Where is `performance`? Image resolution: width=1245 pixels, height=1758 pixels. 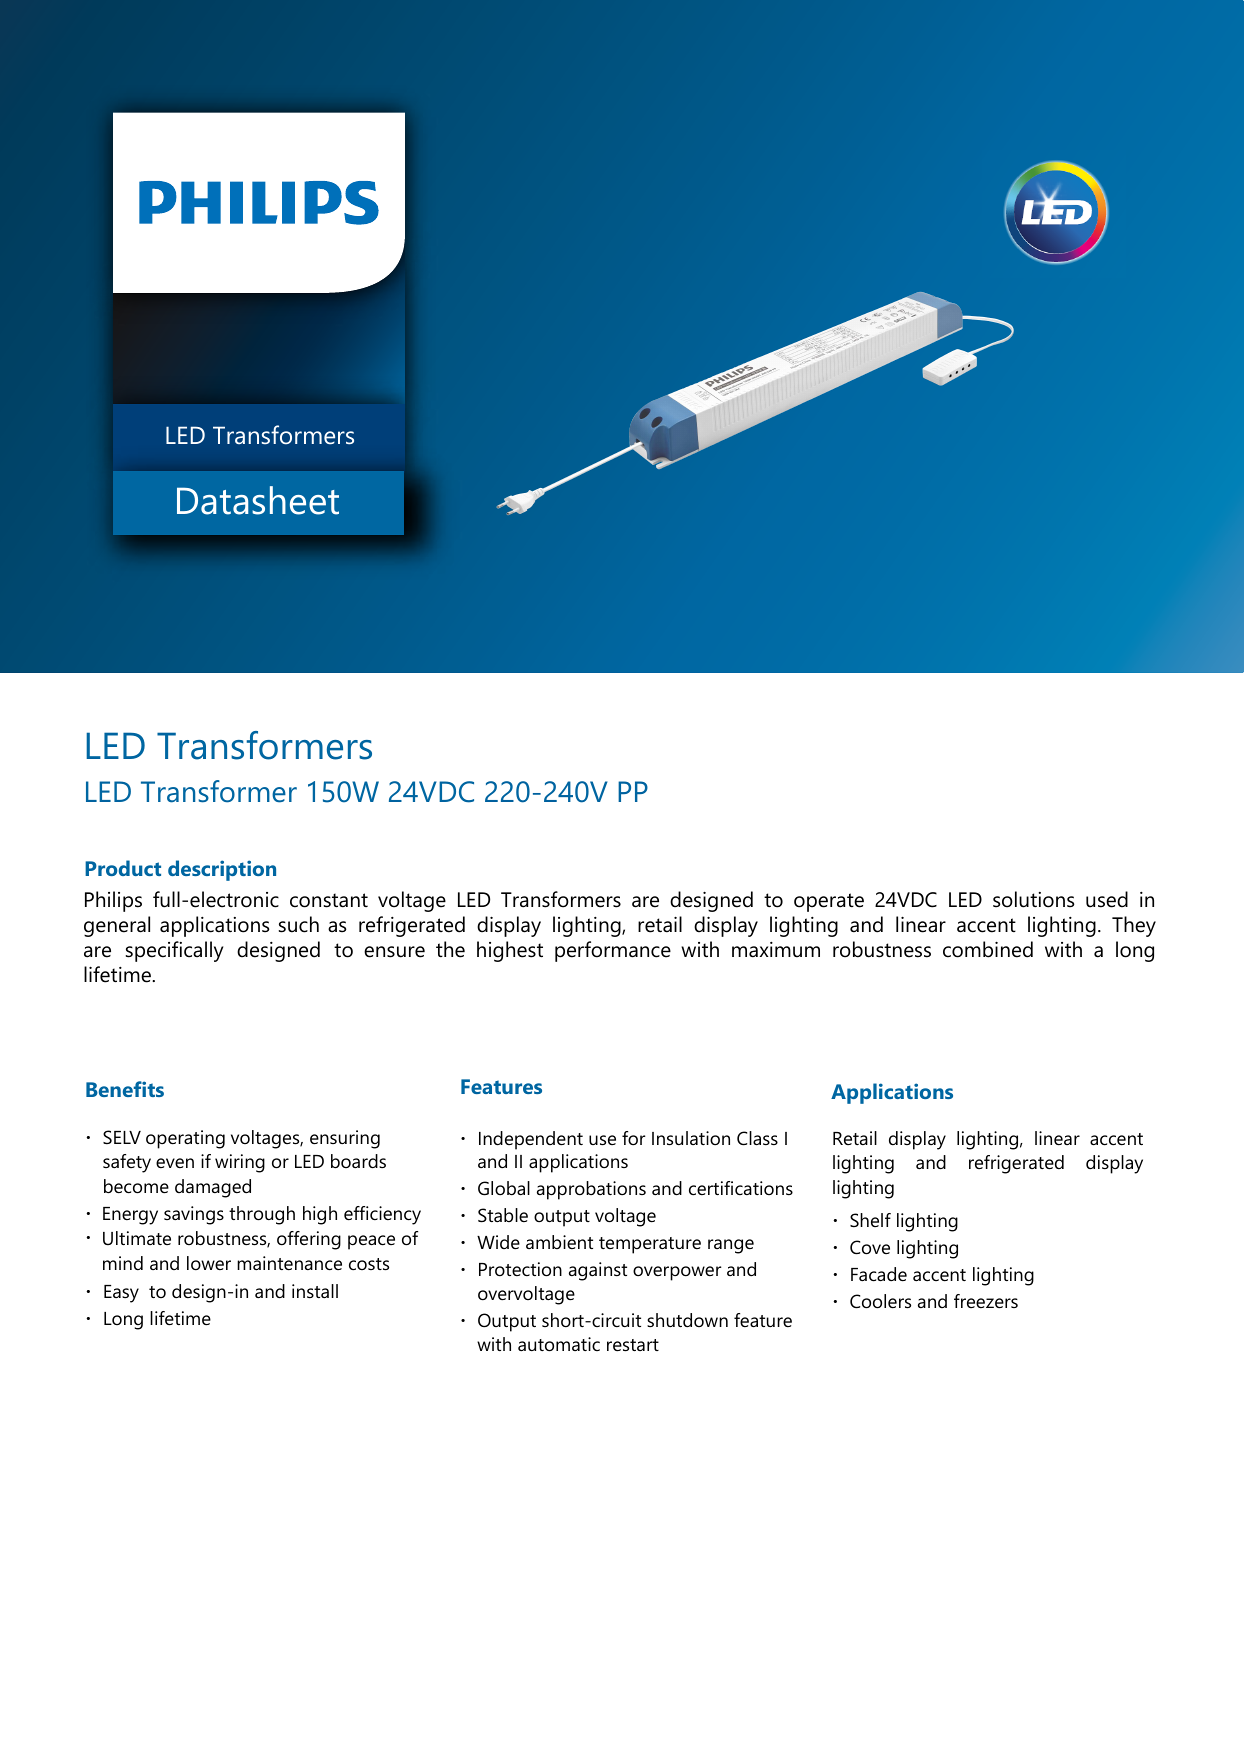 performance is located at coordinates (613, 951).
